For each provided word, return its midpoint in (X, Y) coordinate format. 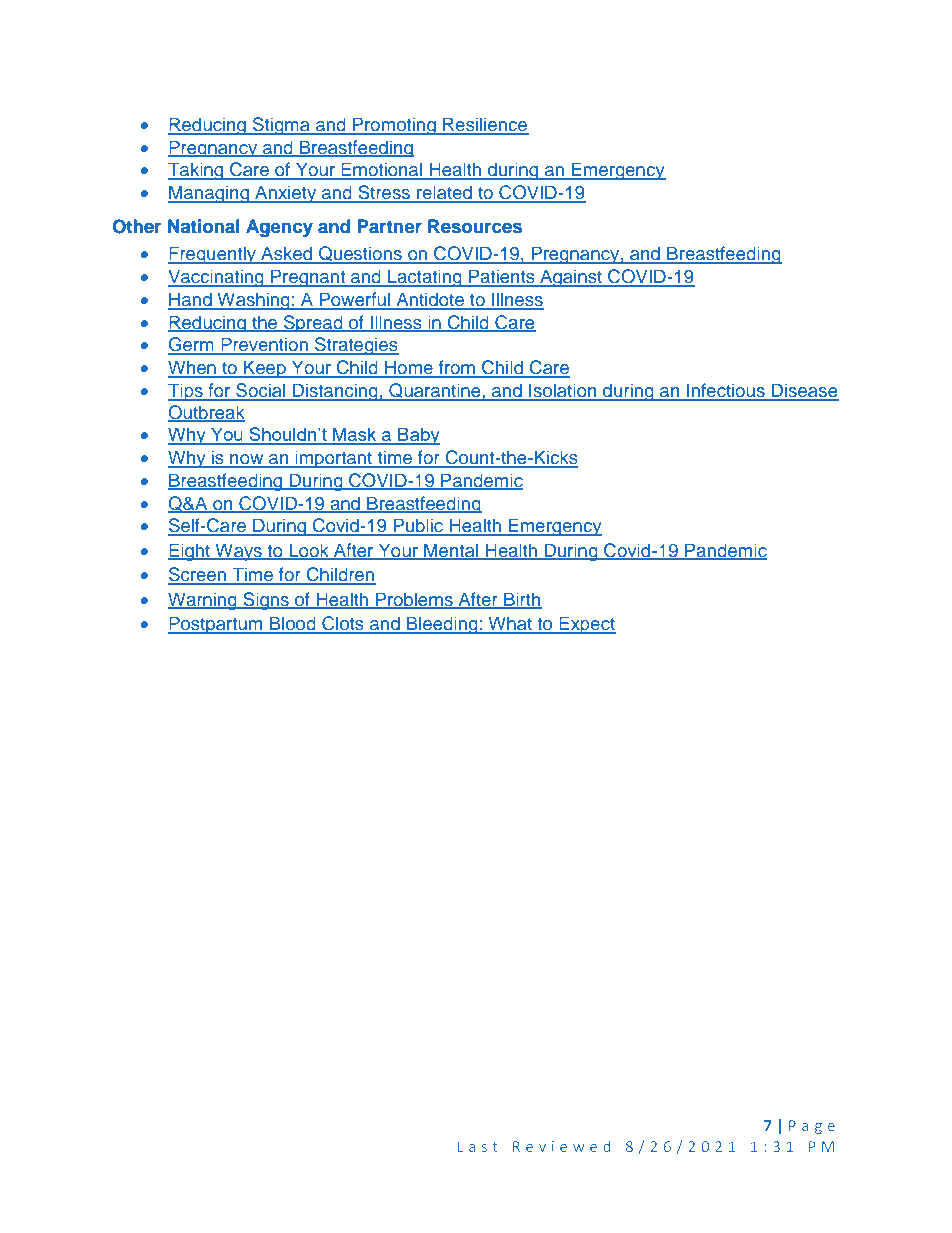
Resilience (485, 125)
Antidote (430, 300)
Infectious (726, 391)
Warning (203, 601)
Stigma (281, 126)
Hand (191, 300)
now (247, 460)
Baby (418, 436)
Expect (586, 625)
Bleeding (442, 625)
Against (571, 278)
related (444, 193)
